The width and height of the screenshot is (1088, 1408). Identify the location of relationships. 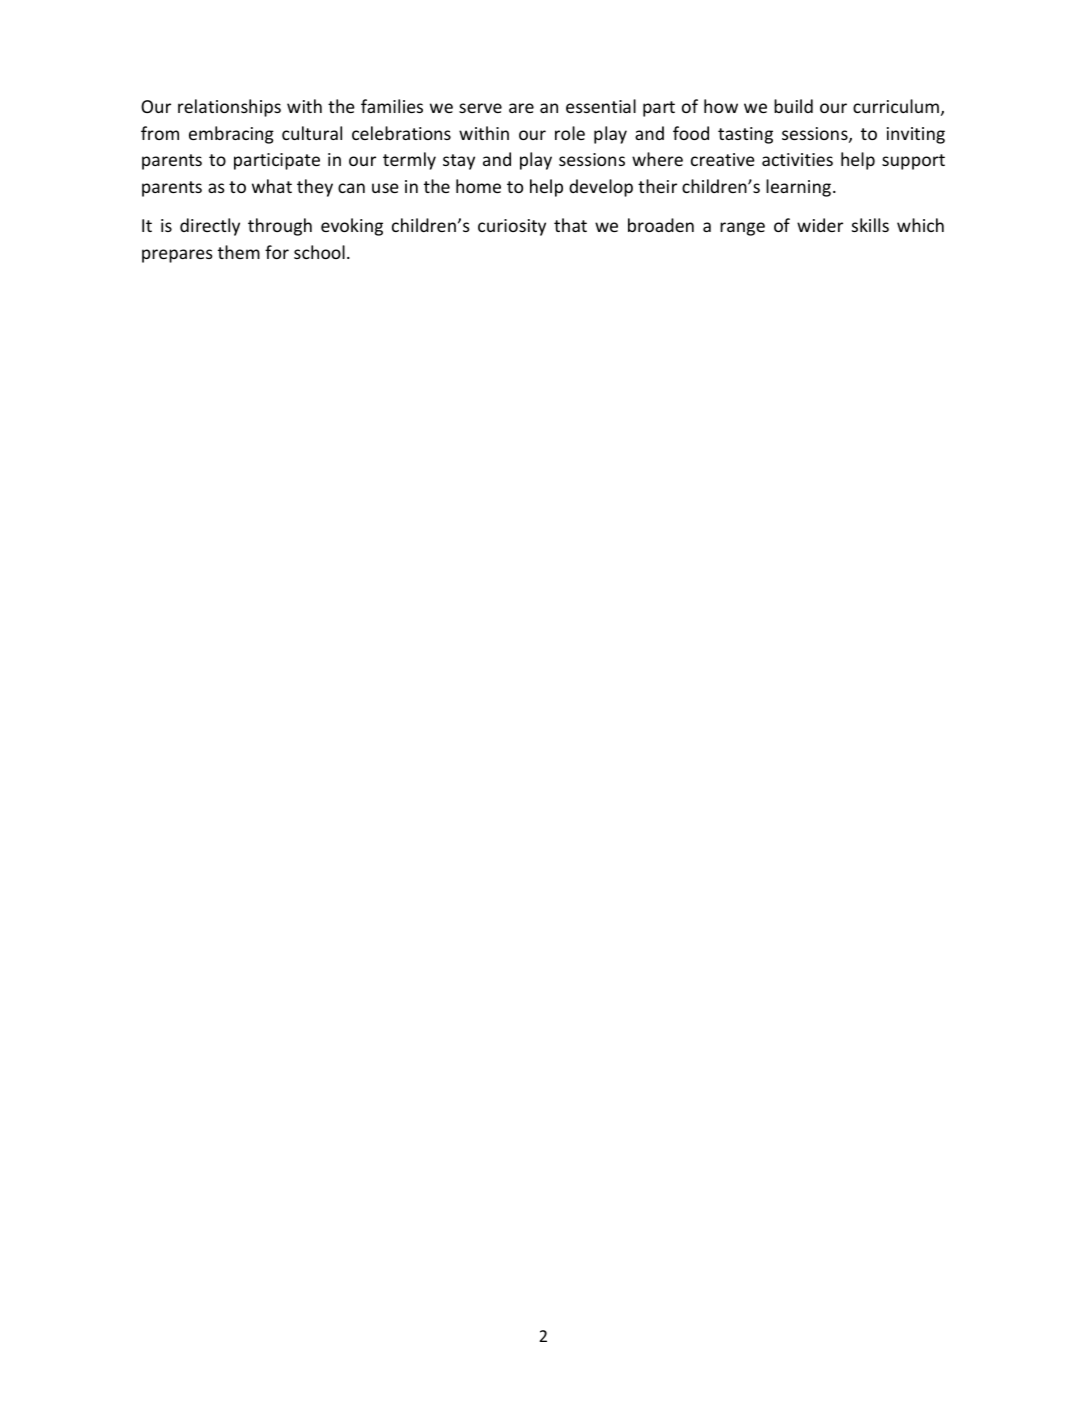
(229, 108).
